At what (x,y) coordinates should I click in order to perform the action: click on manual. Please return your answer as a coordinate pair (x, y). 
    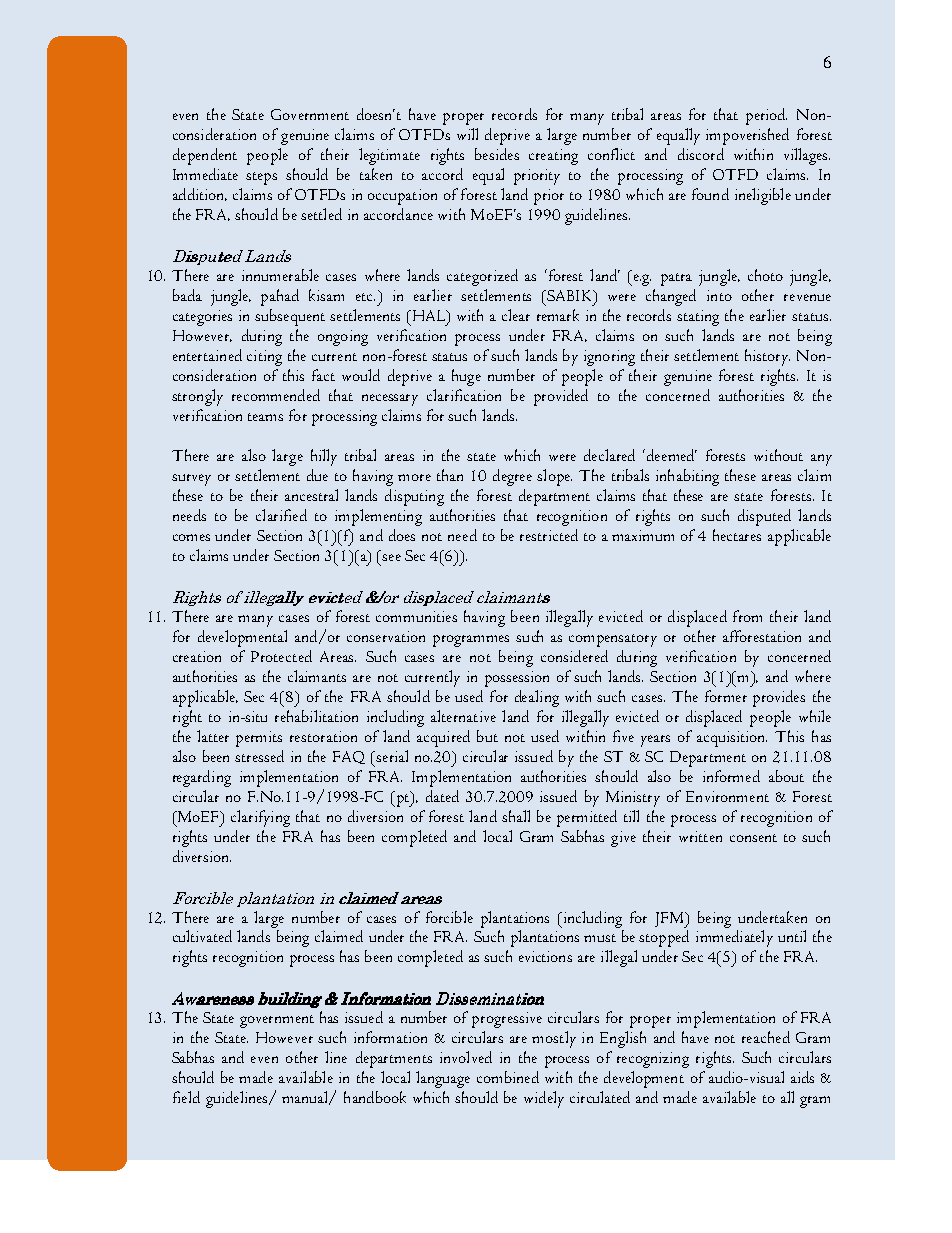
    Looking at the image, I should click on (306, 1098).
